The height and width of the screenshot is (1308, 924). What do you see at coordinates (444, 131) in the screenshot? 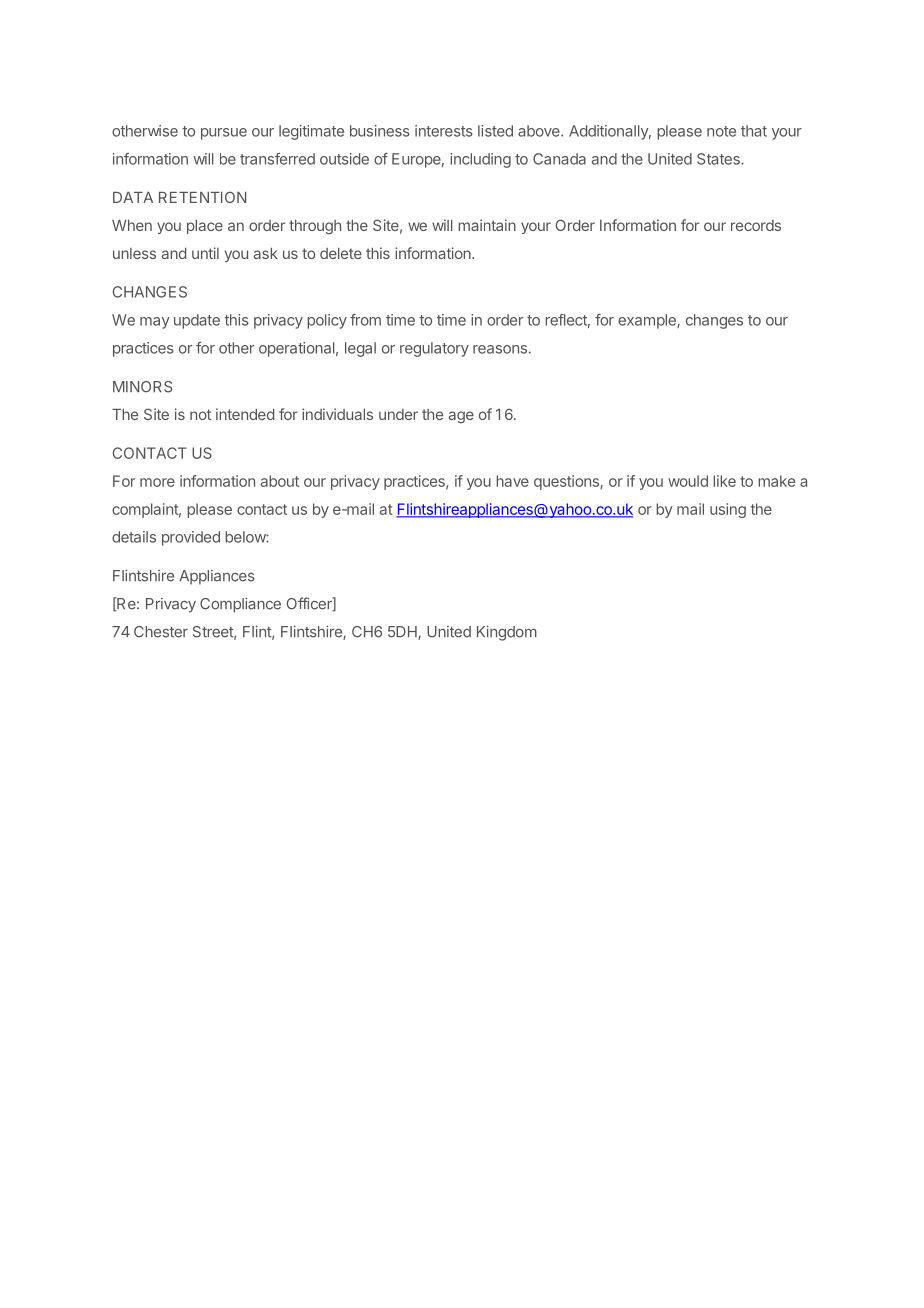
I see `interests` at bounding box center [444, 131].
